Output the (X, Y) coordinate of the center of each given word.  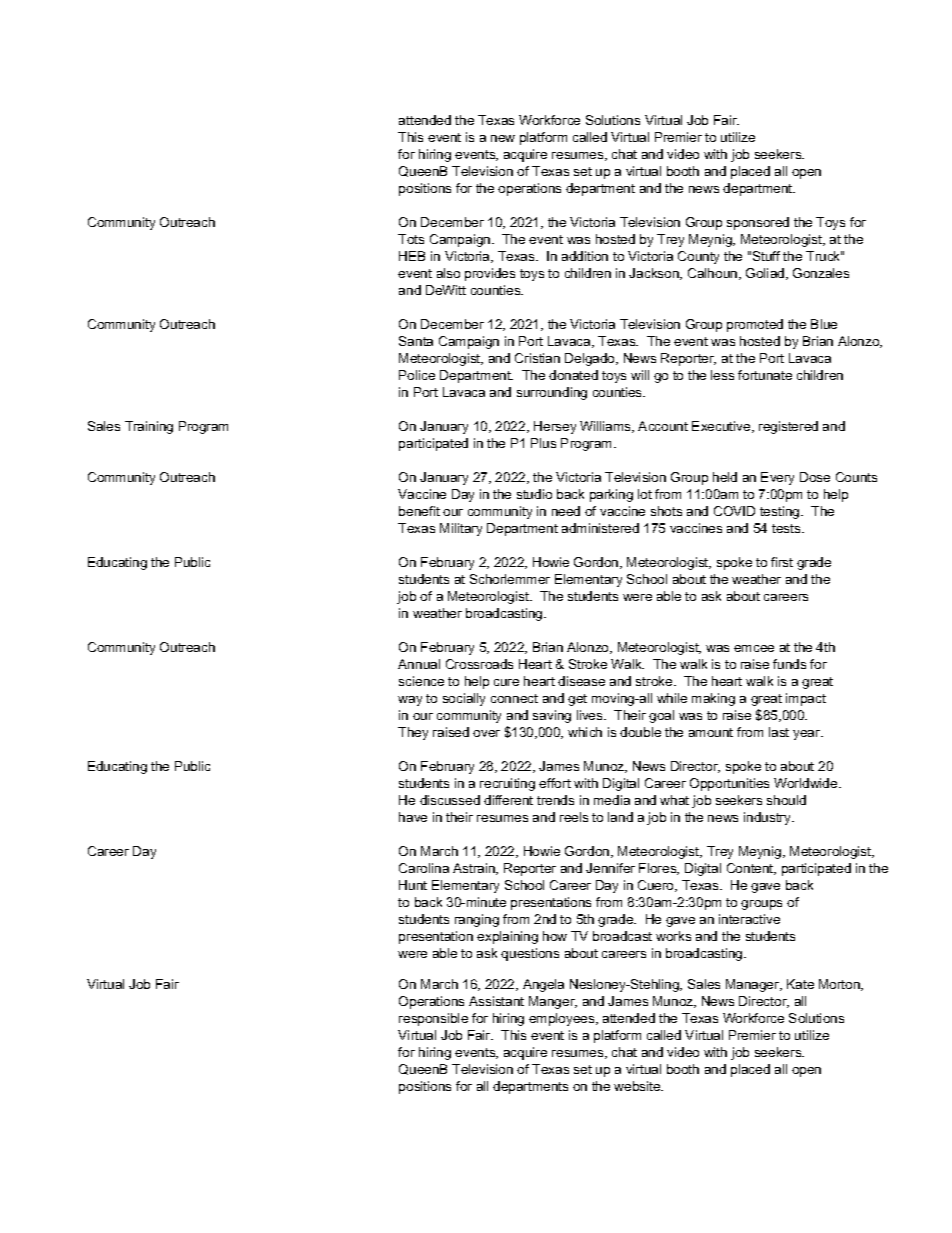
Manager (754, 985)
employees (563, 1019)
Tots (411, 239)
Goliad (766, 274)
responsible (433, 1019)
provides (490, 274)
